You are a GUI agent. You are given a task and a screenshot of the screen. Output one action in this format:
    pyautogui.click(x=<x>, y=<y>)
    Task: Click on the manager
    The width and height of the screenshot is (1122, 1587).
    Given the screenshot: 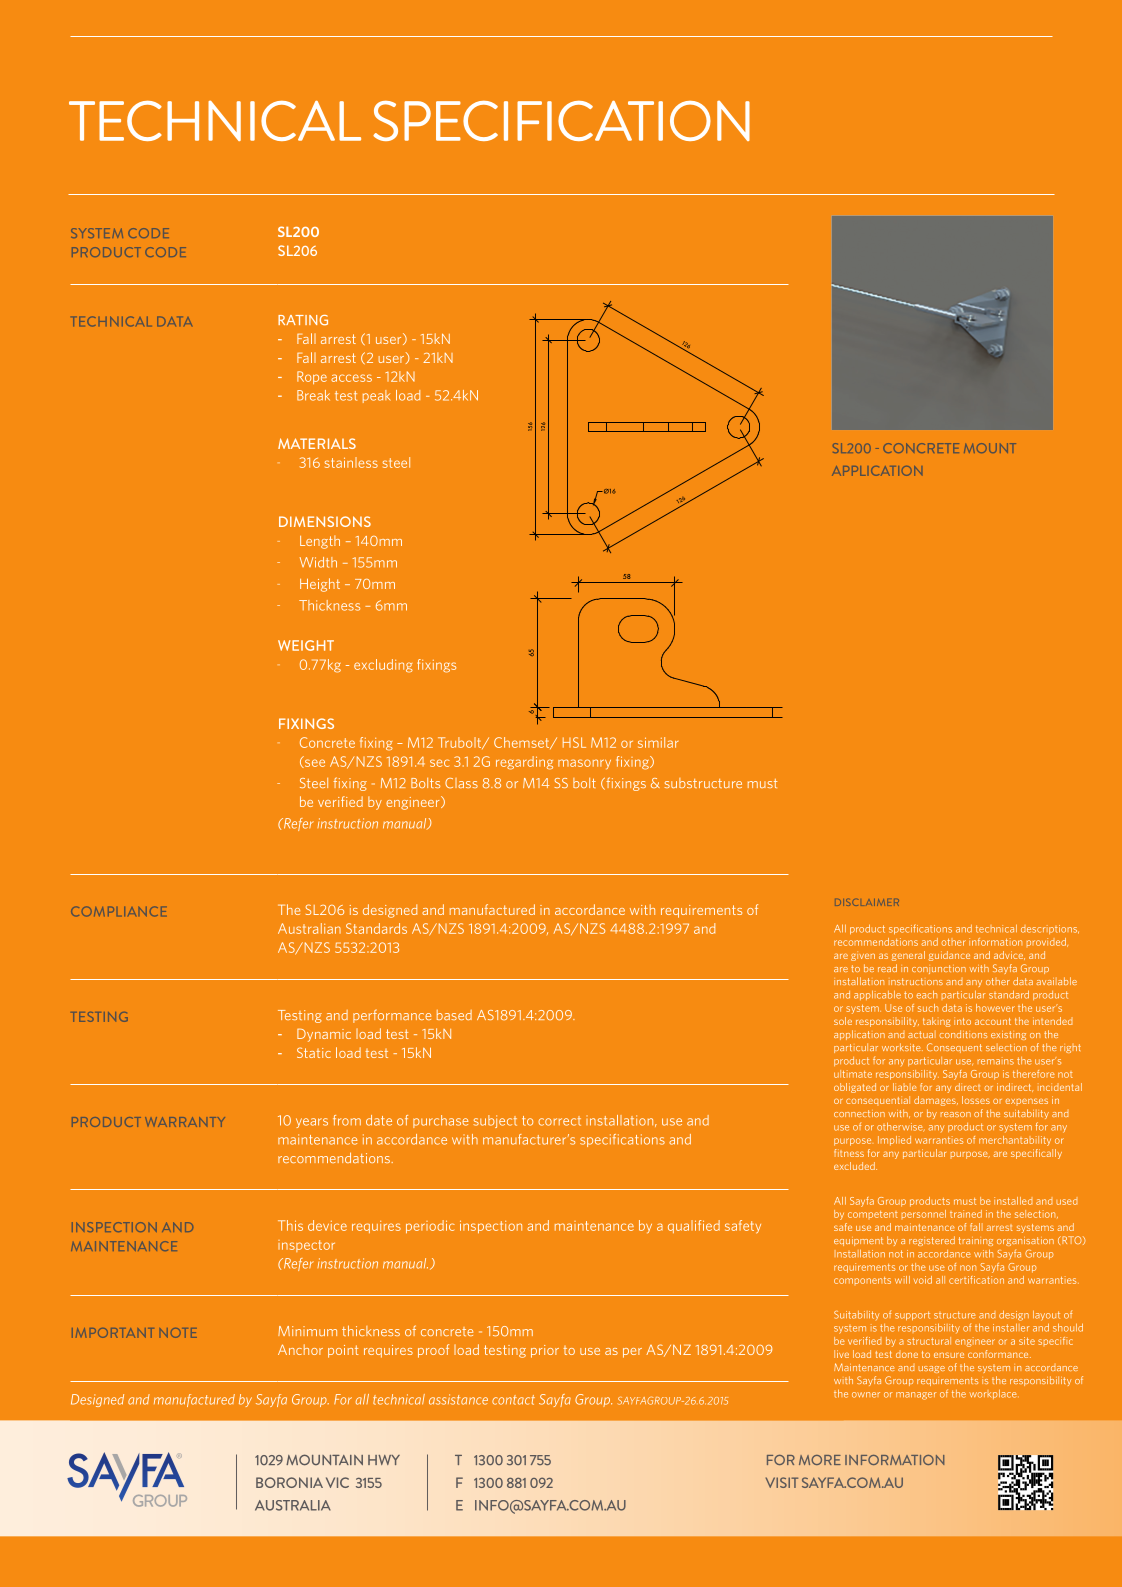 What is the action you would take?
    pyautogui.click(x=916, y=1396)
